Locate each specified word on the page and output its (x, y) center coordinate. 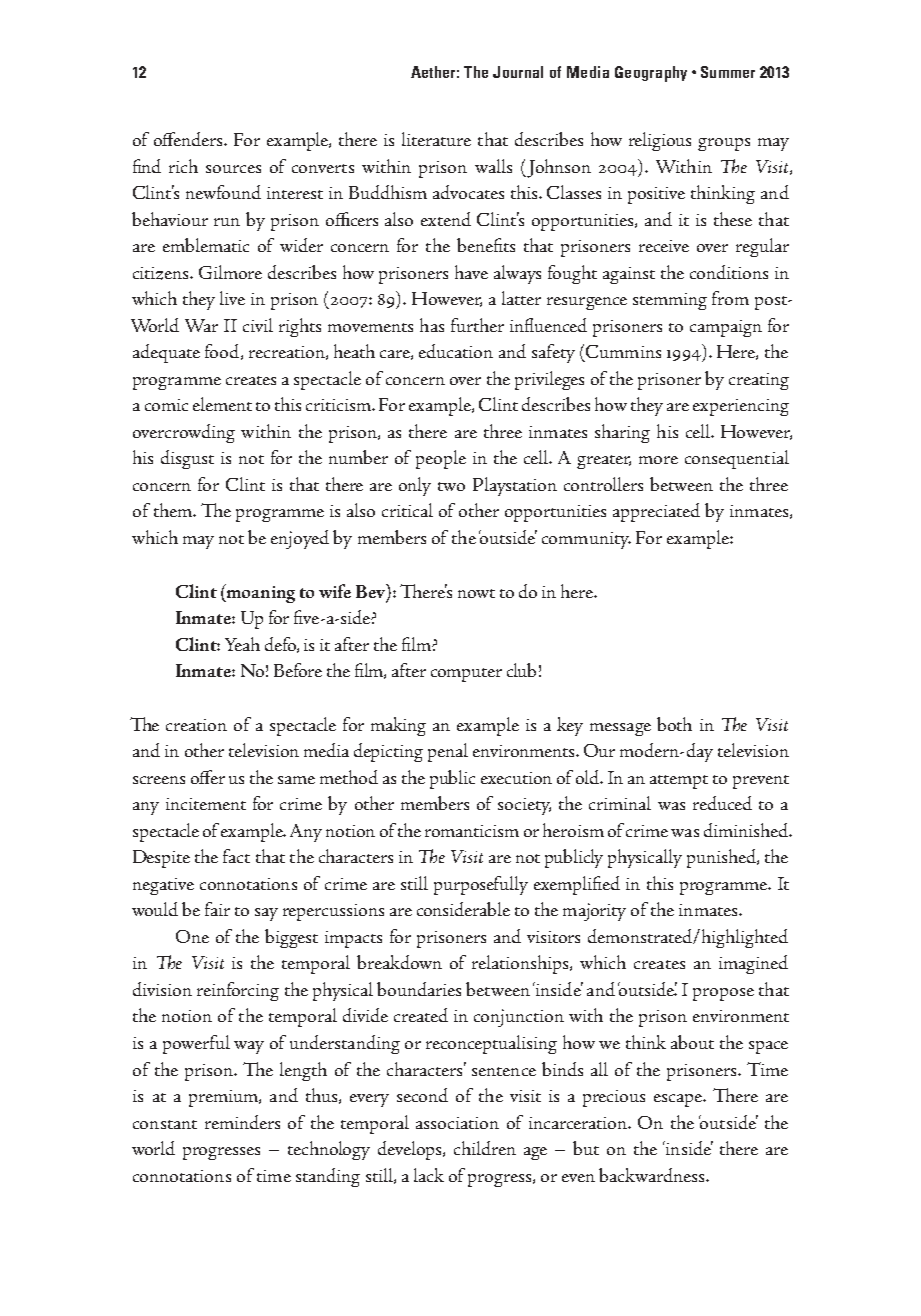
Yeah (242, 644)
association (457, 1123)
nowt (476, 593)
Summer (728, 72)
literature (436, 139)
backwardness (653, 1175)
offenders (190, 139)
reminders (242, 1122)
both (674, 724)
